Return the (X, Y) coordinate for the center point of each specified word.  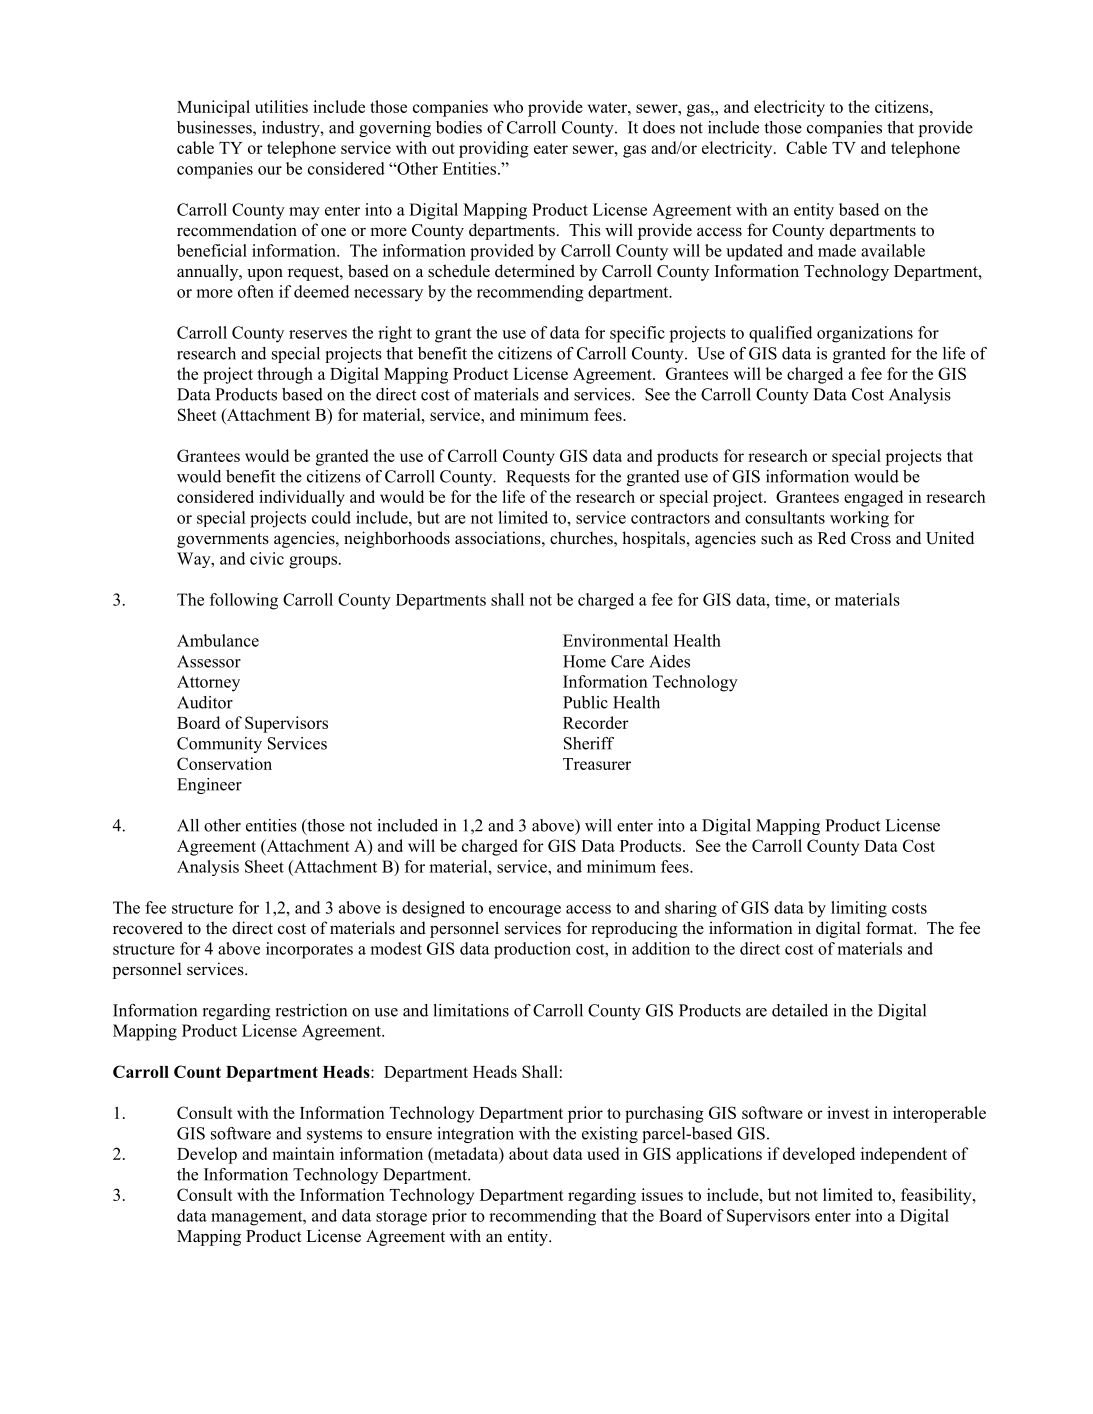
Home (584, 661)
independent (904, 1155)
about (529, 1153)
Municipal (213, 108)
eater (551, 148)
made (837, 250)
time (791, 599)
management (258, 1218)
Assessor (209, 661)
